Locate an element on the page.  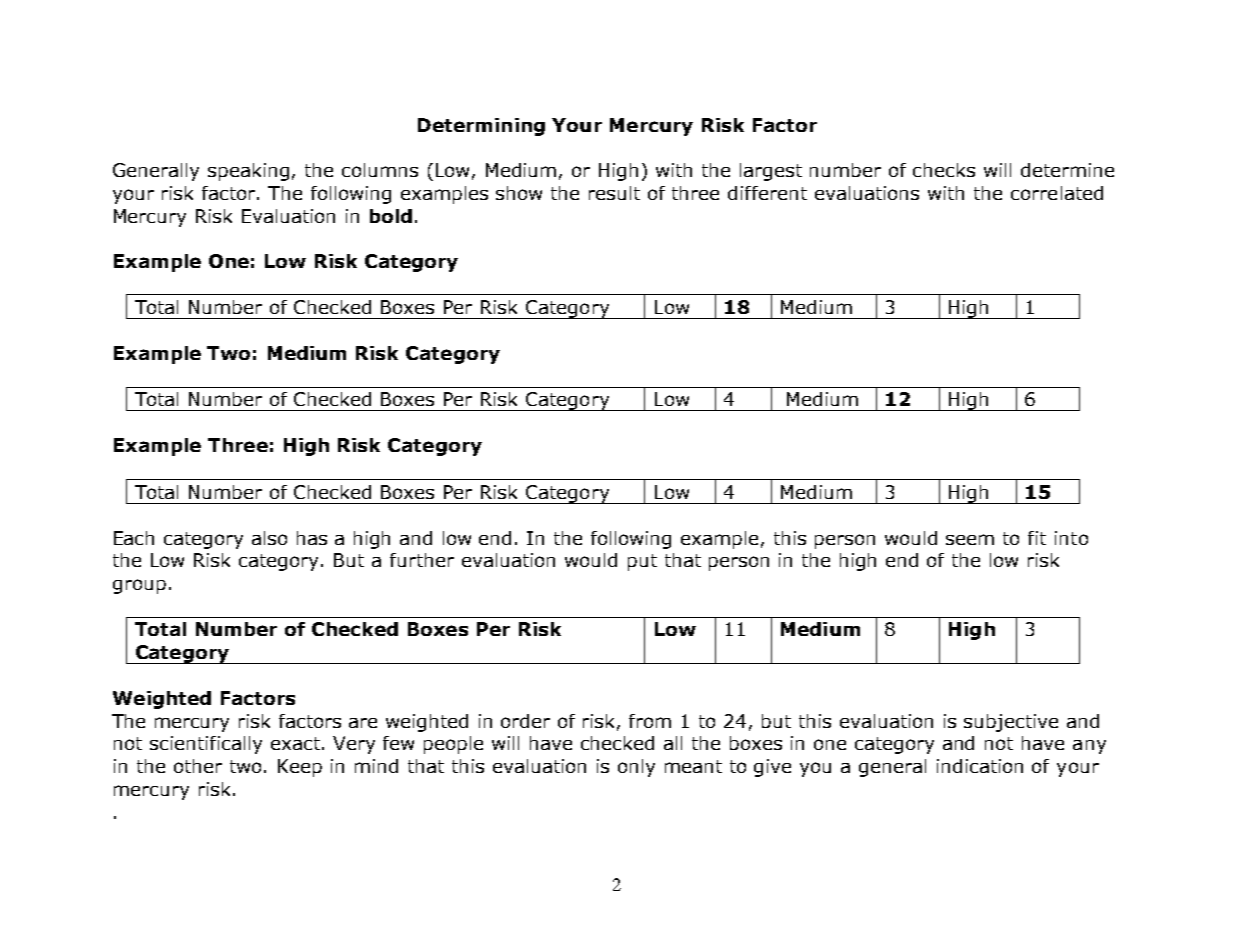
put is located at coordinates (642, 562).
